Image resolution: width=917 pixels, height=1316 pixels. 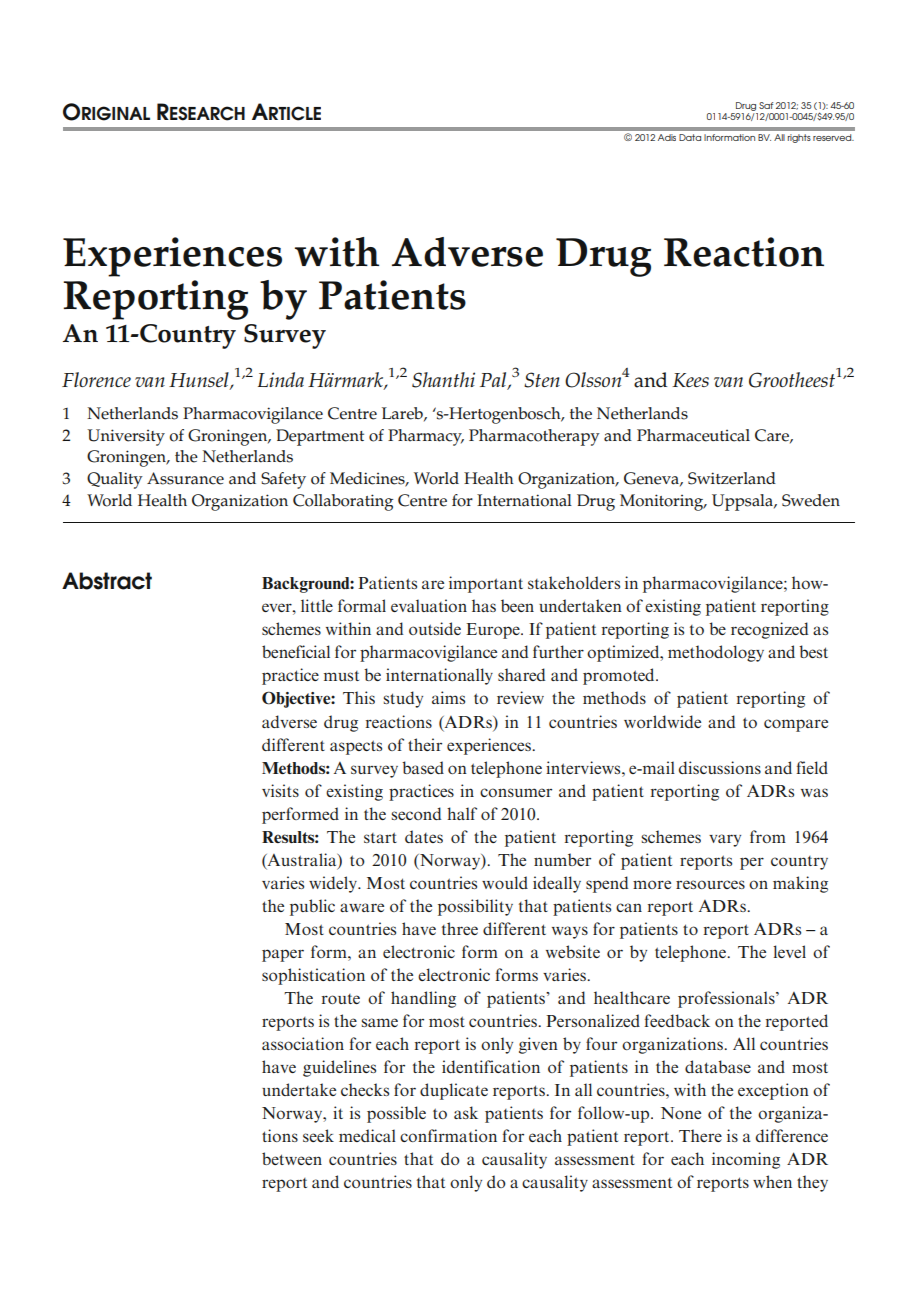 I want to click on beneficial, so click(x=296, y=651).
